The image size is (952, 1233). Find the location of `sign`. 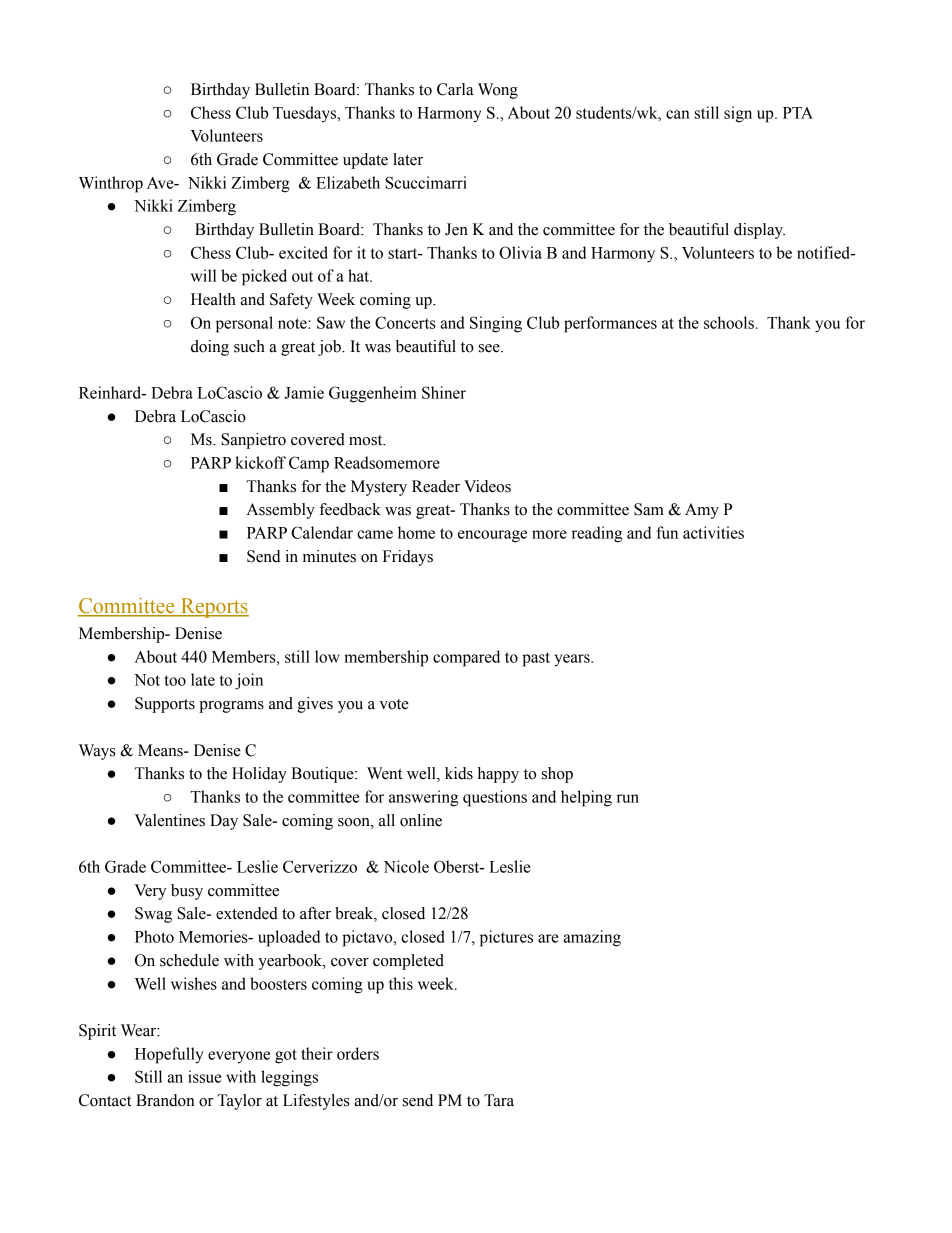

sign is located at coordinates (738, 114).
